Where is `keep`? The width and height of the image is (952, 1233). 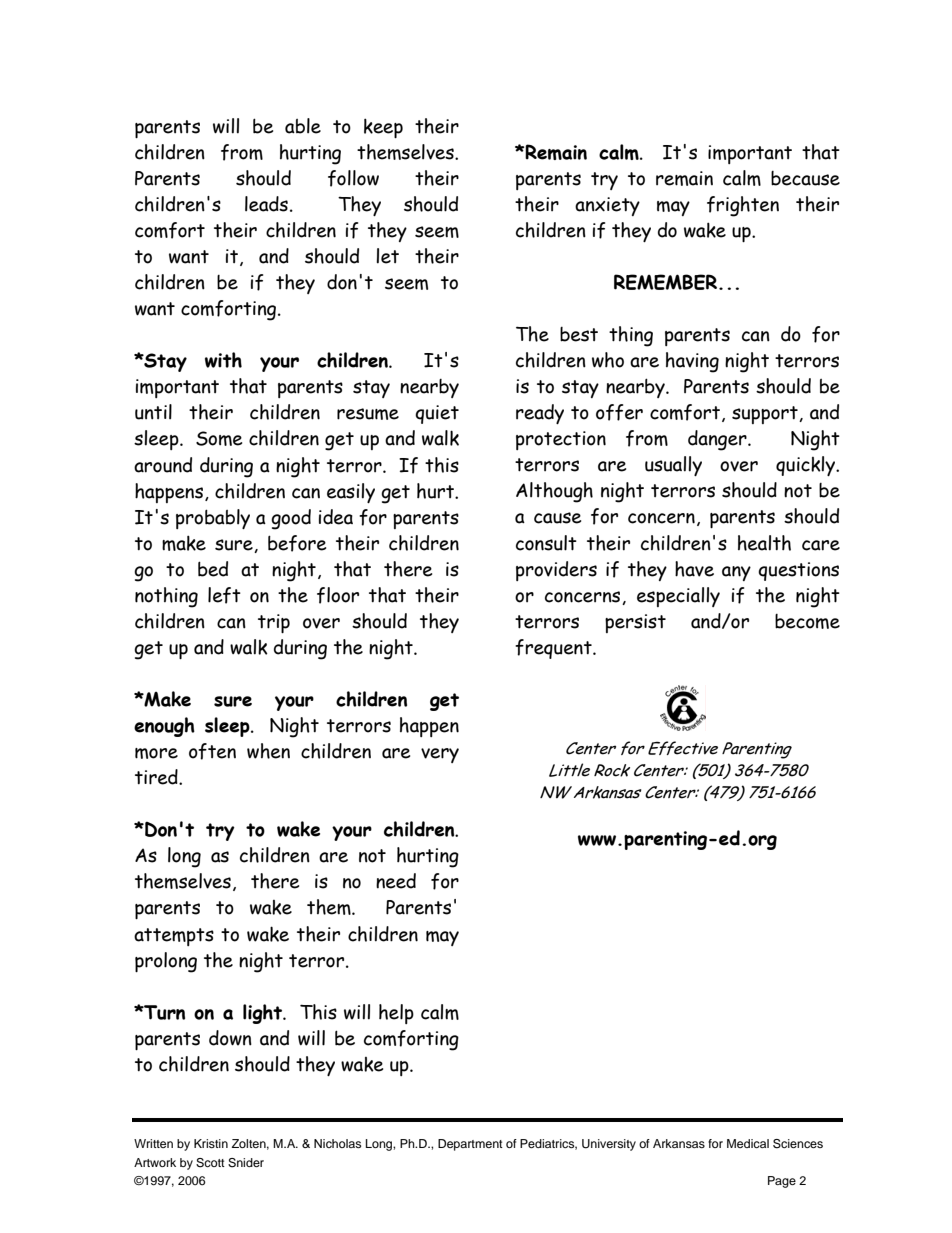 keep is located at coordinates (383, 128).
